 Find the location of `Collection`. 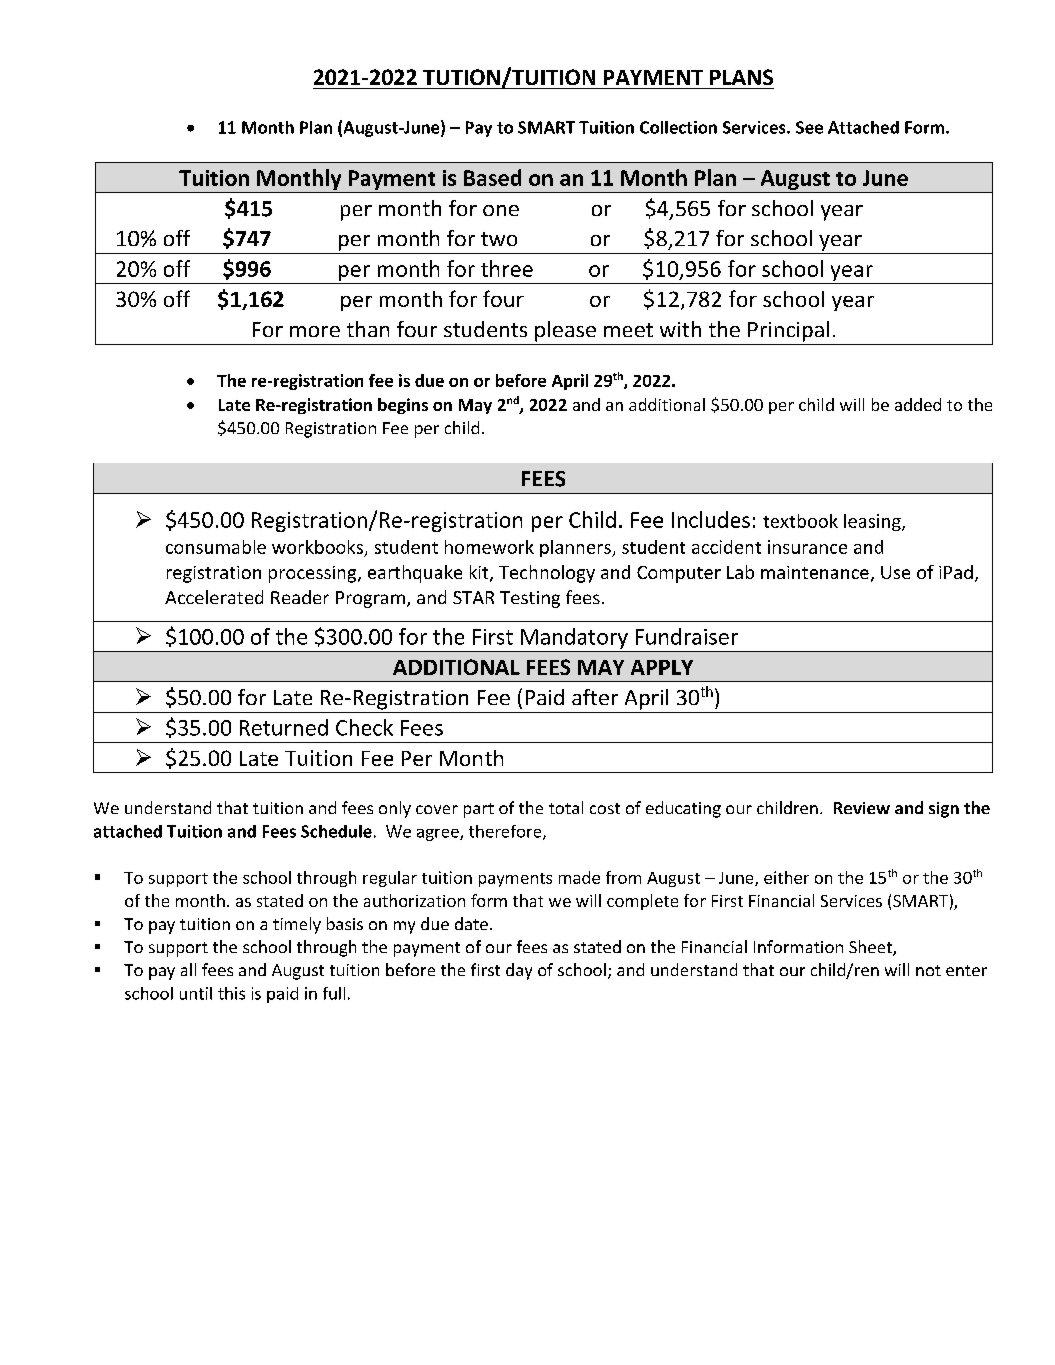

Collection is located at coordinates (678, 127).
